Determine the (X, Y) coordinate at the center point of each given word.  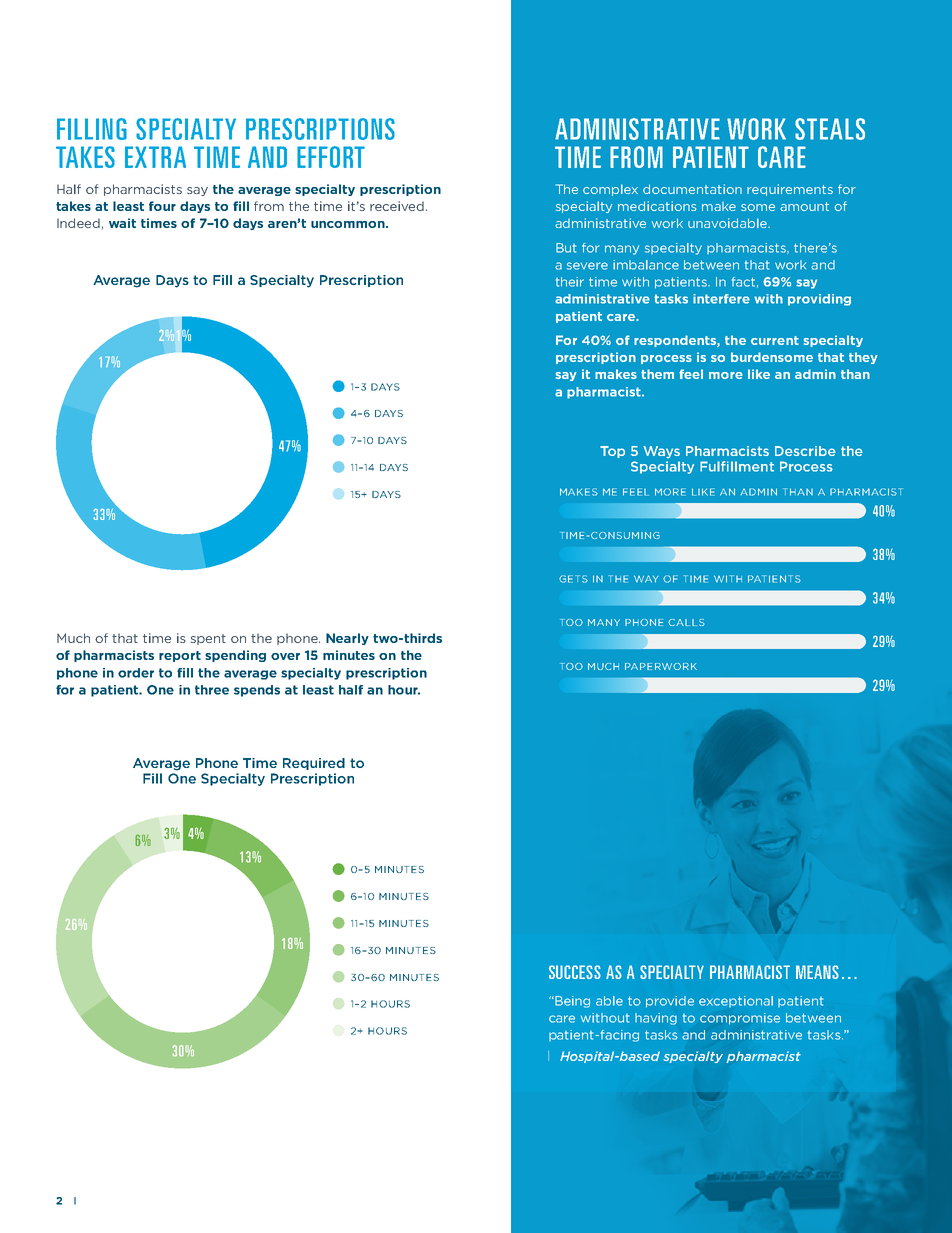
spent (208, 639)
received (398, 206)
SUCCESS (575, 972)
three (212, 690)
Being (571, 1002)
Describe (805, 451)
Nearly (347, 639)
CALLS (686, 622)
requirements (790, 190)
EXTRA (155, 157)
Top (612, 452)
